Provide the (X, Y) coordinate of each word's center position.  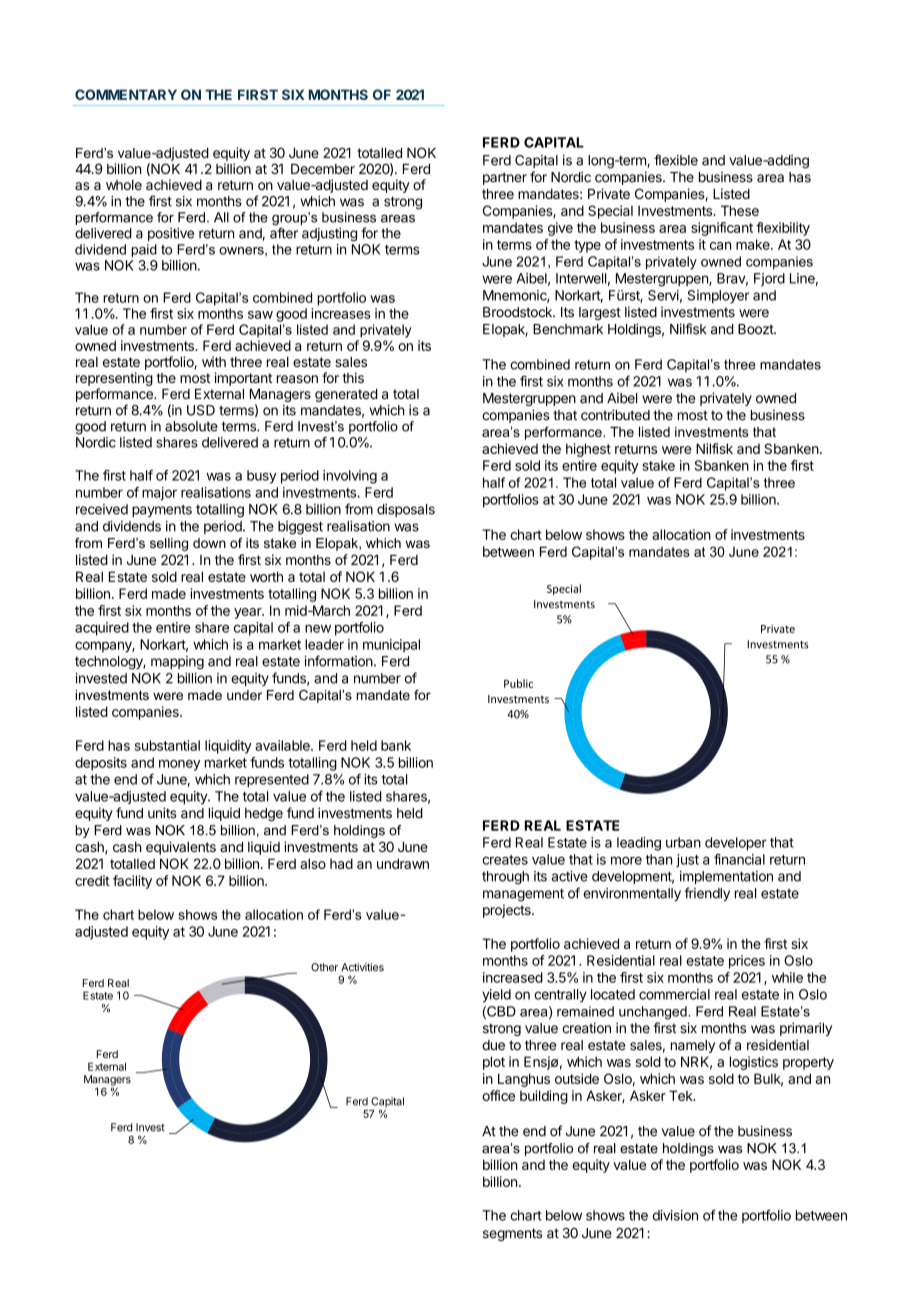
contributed (615, 415)
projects (508, 911)
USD (201, 410)
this (353, 377)
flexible (676, 160)
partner (505, 178)
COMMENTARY (126, 94)
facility (132, 882)
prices (747, 962)
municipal (391, 646)
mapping (177, 663)
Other (324, 967)
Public (518, 683)
